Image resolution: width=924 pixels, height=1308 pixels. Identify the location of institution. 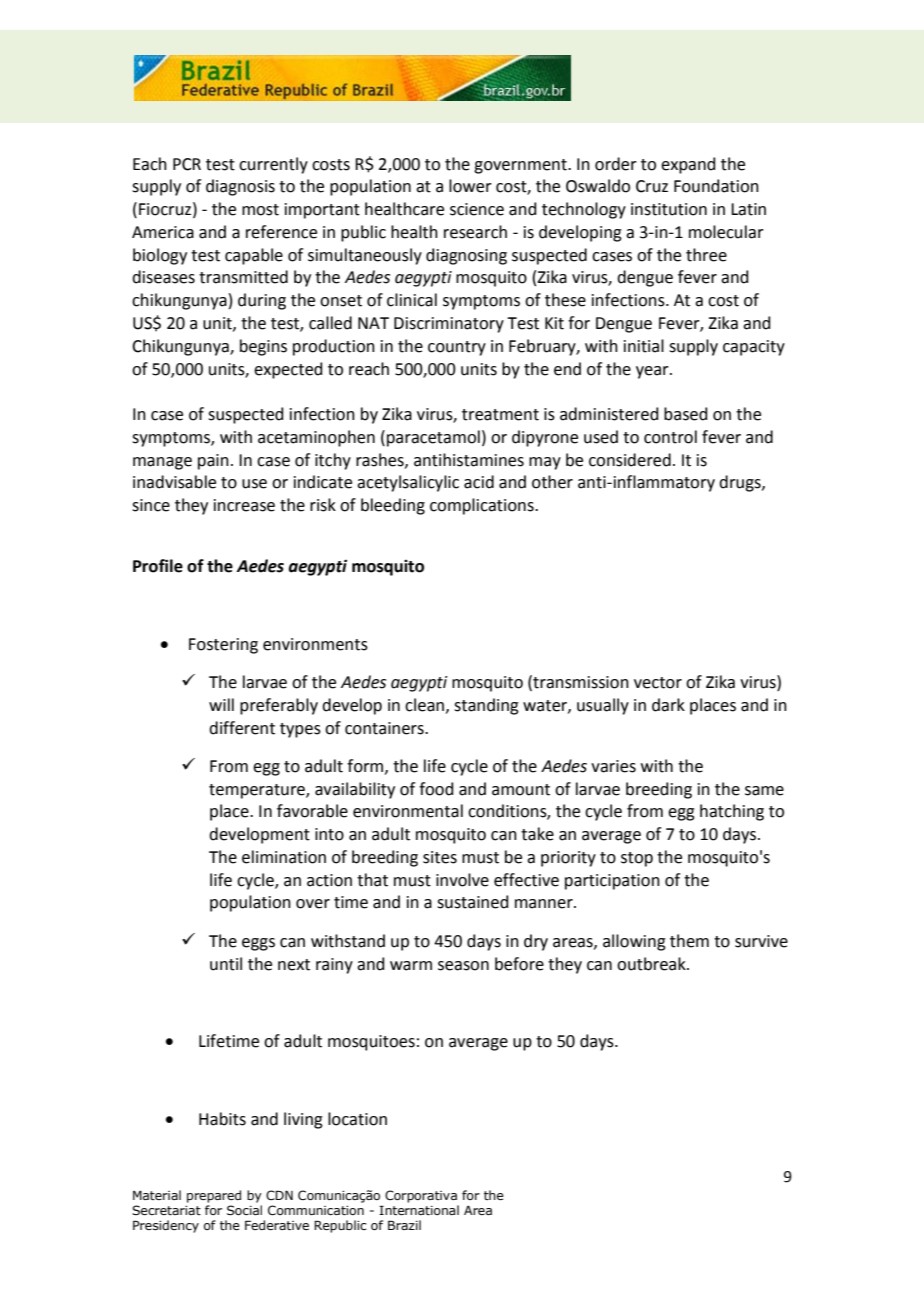
(669, 209).
